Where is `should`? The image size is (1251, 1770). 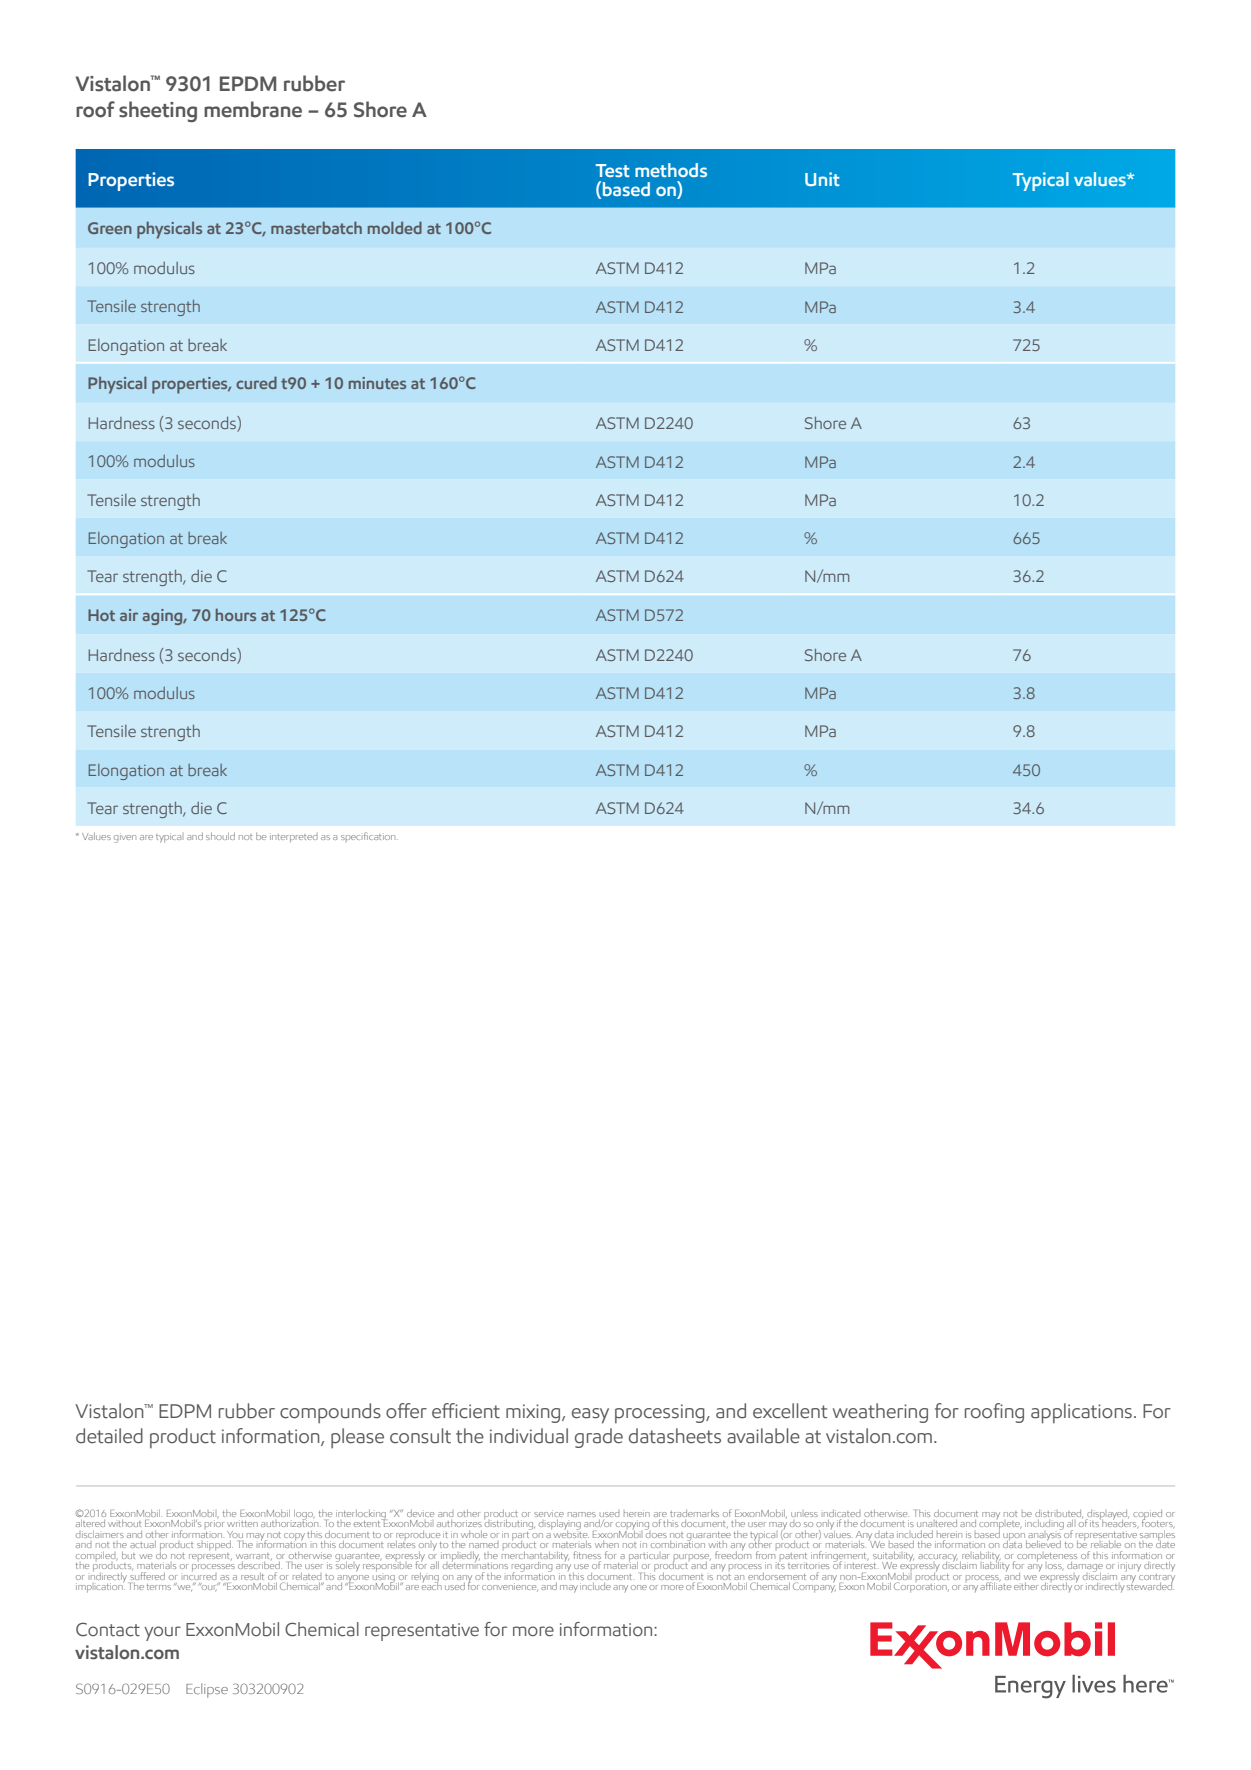 should is located at coordinates (220, 836).
